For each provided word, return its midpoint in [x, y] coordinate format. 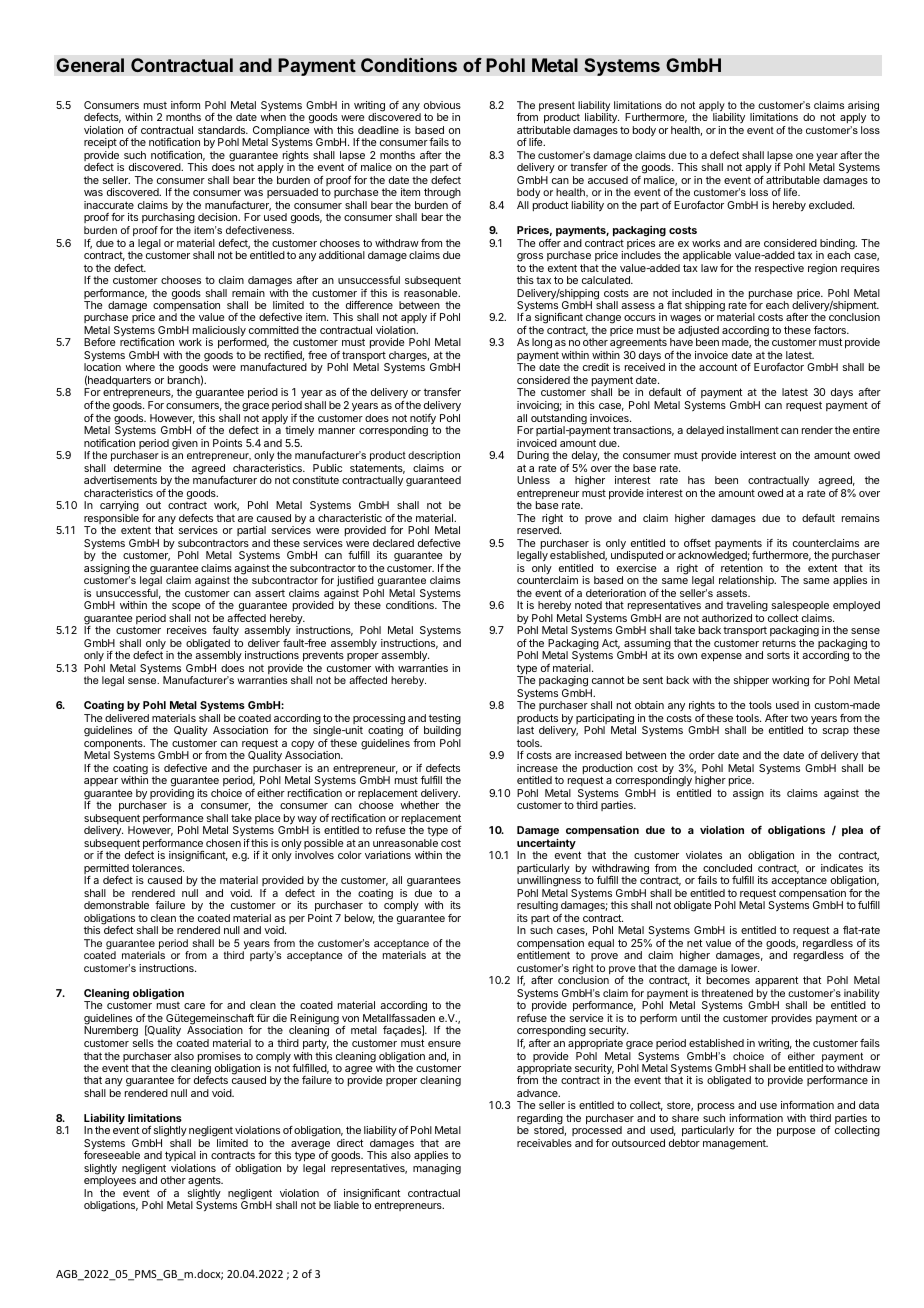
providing [172, 795]
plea [852, 831]
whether [419, 805]
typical [181, 1158]
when [273, 117]
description [434, 456]
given [185, 444]
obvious [442, 105]
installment [753, 430]
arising [863, 107]
